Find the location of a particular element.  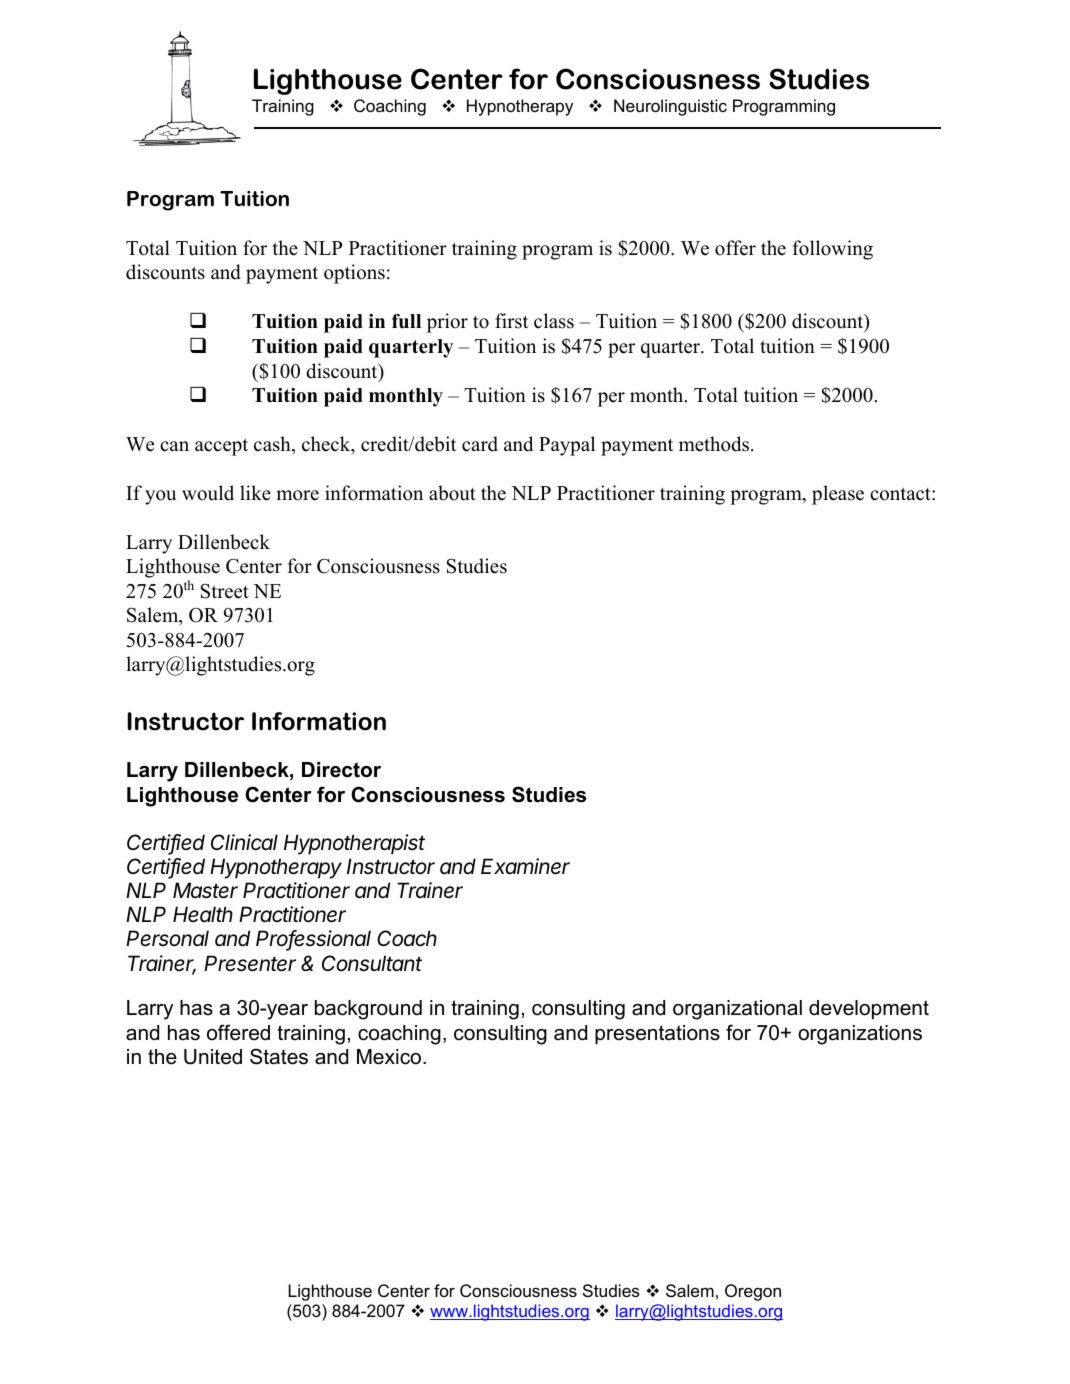

Director is located at coordinates (341, 770).
